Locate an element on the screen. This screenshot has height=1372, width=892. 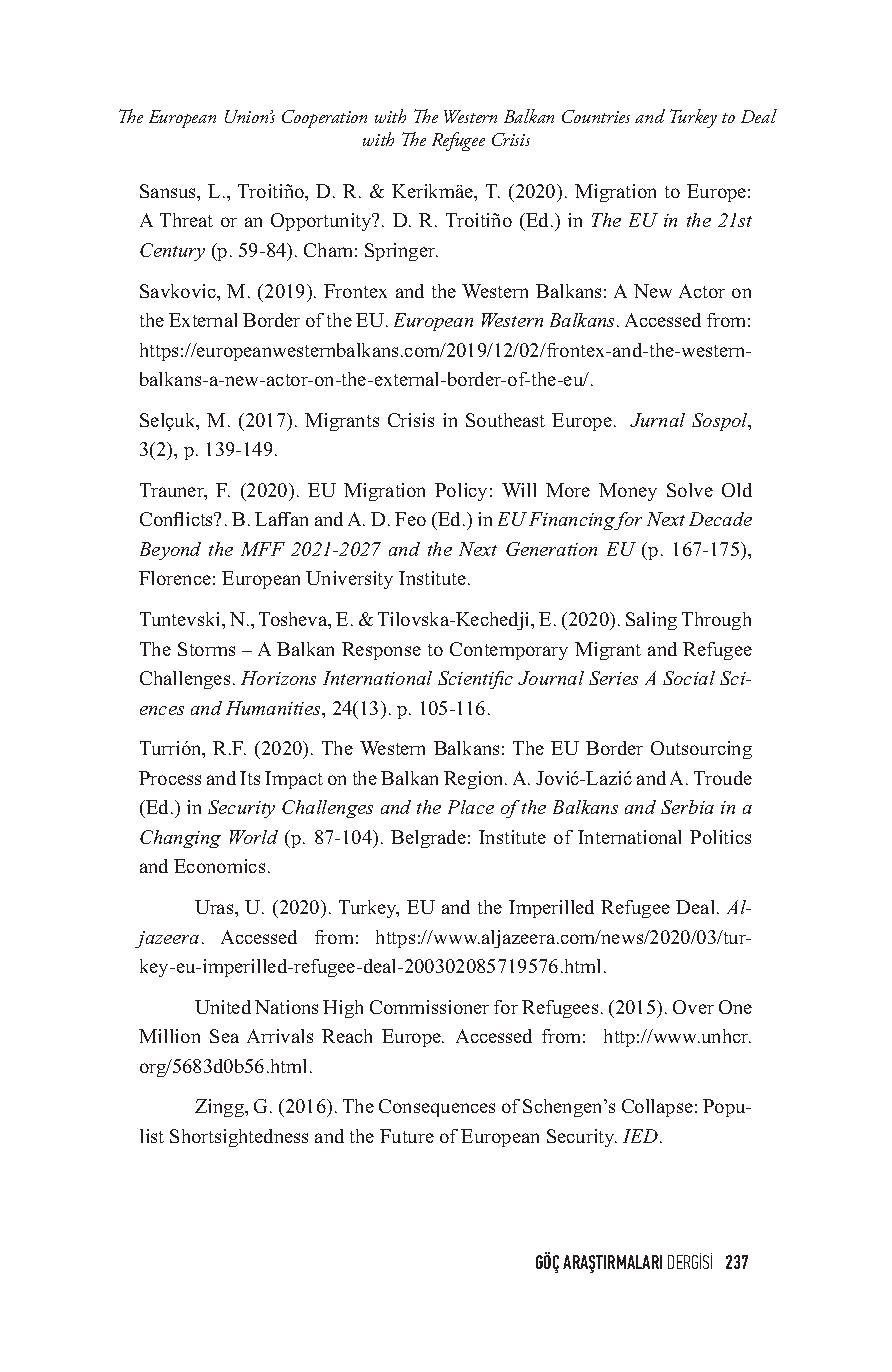
Sea is located at coordinates (224, 1036).
